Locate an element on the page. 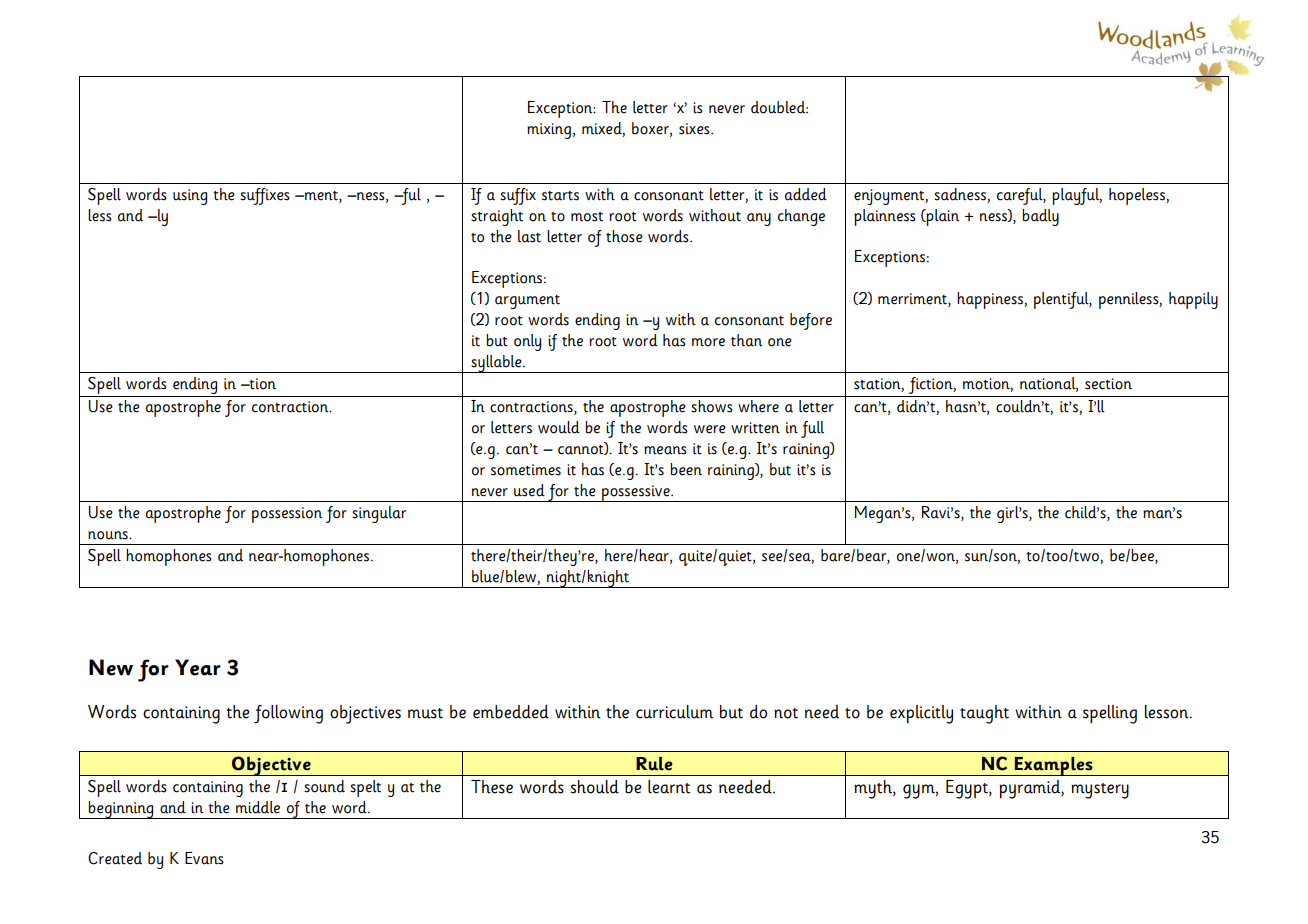 This document has width=1308, height=924. taught is located at coordinates (984, 714).
